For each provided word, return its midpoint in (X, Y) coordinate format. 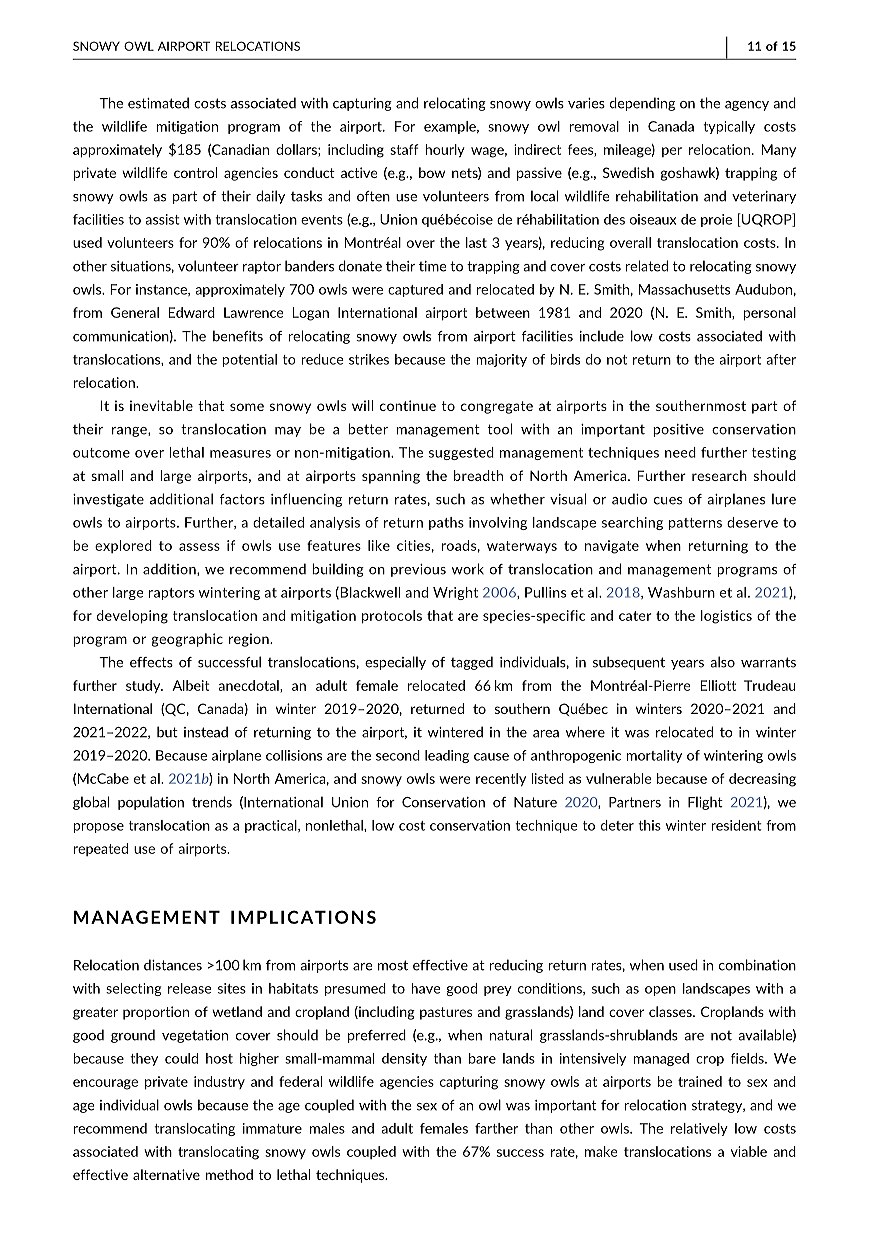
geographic (187, 640)
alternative (166, 1174)
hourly (445, 150)
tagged (472, 663)
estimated (158, 103)
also (722, 662)
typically (729, 127)
